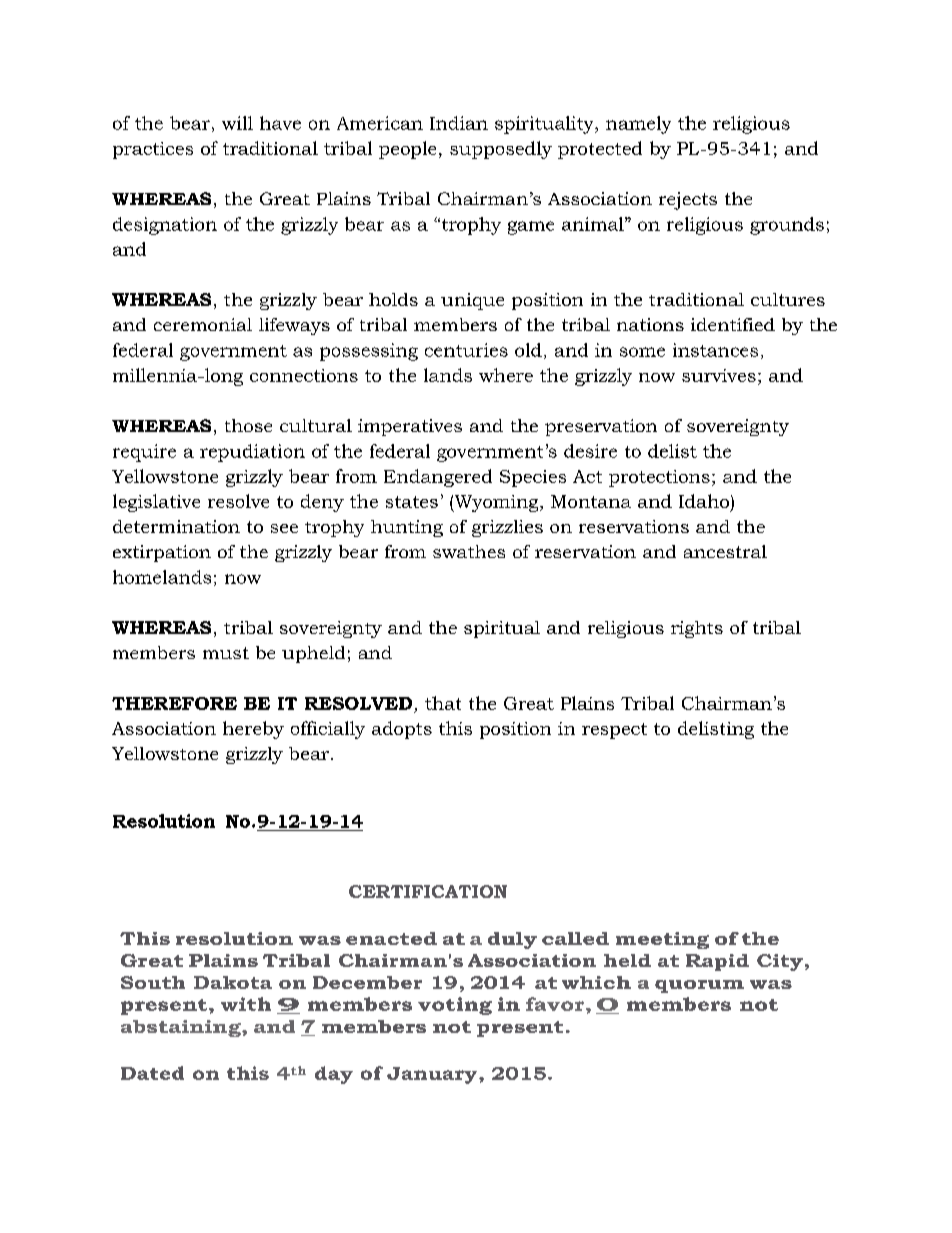 The image size is (952, 1233). What do you see at coordinates (699, 986) in the document?
I see `quorum` at bounding box center [699, 986].
